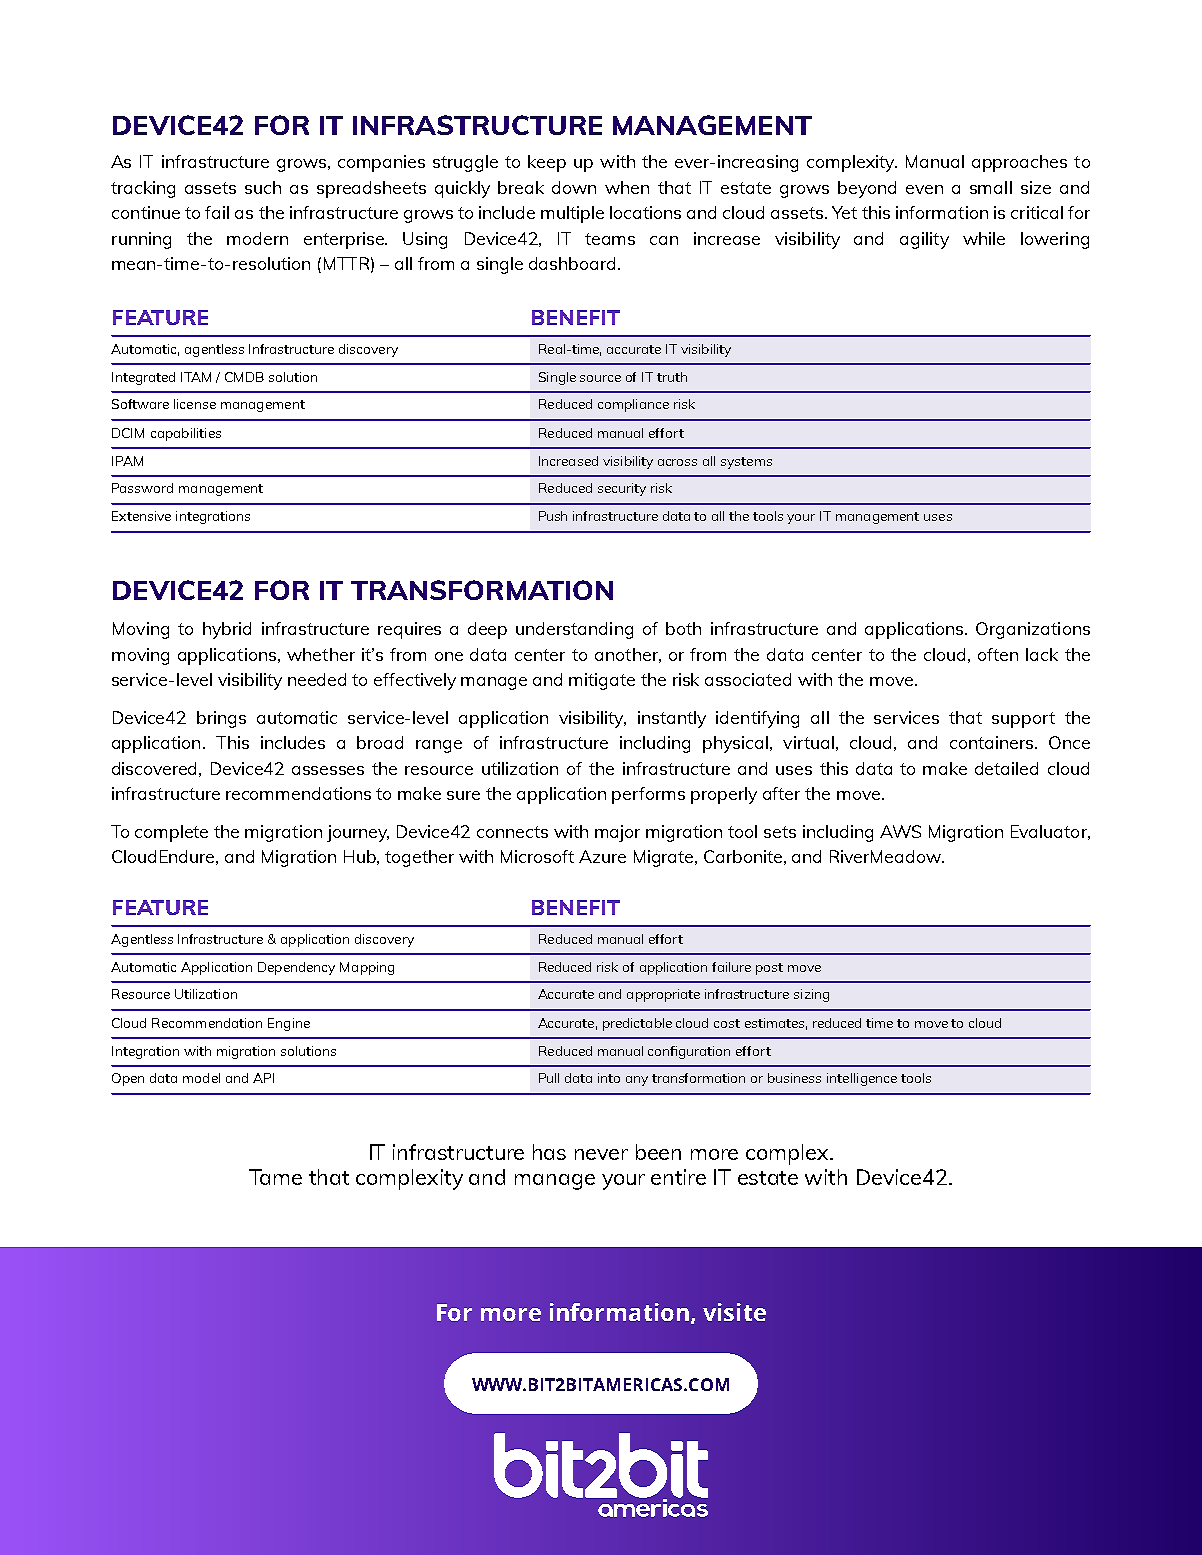 The height and width of the image is (1555, 1202). Describe the element at coordinates (263, 1078) in the image. I see `API` at that location.
